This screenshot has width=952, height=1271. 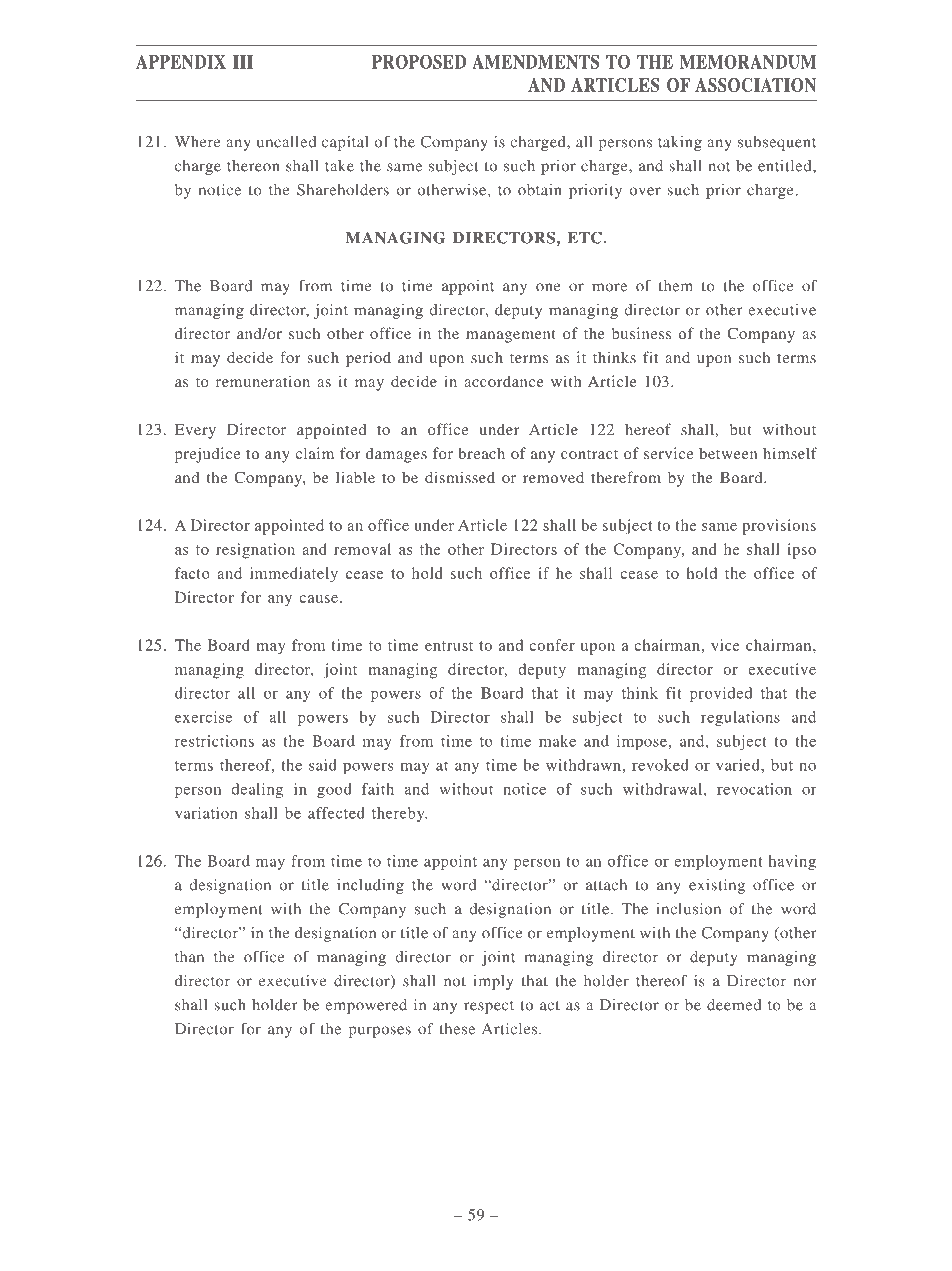 I want to click on than, so click(x=189, y=957).
